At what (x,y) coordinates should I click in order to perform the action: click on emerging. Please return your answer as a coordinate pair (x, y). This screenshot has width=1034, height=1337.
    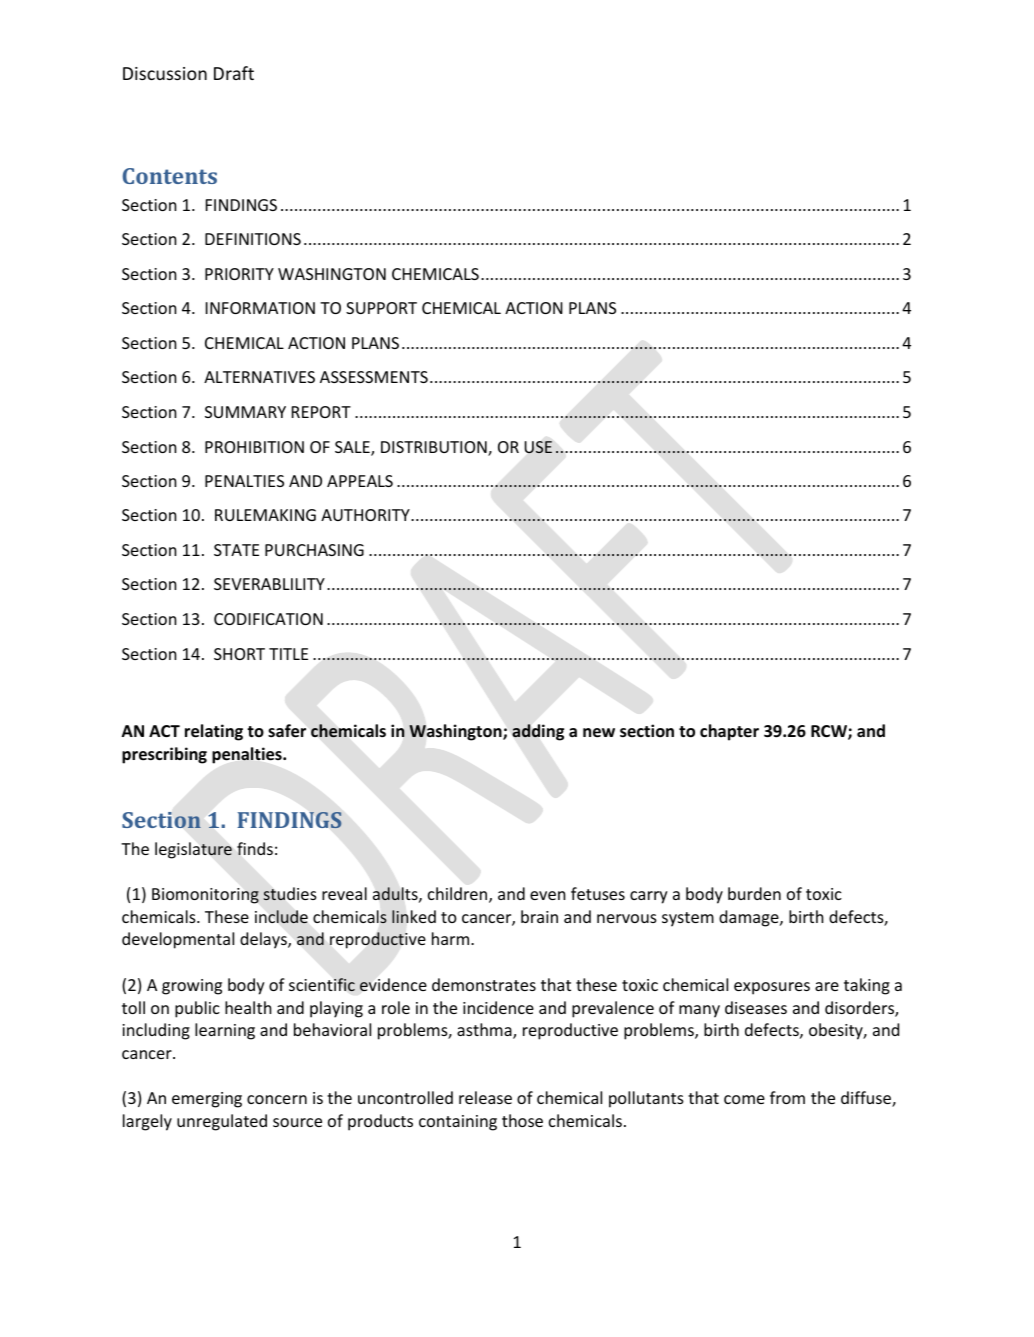
    Looking at the image, I should click on (207, 1100).
